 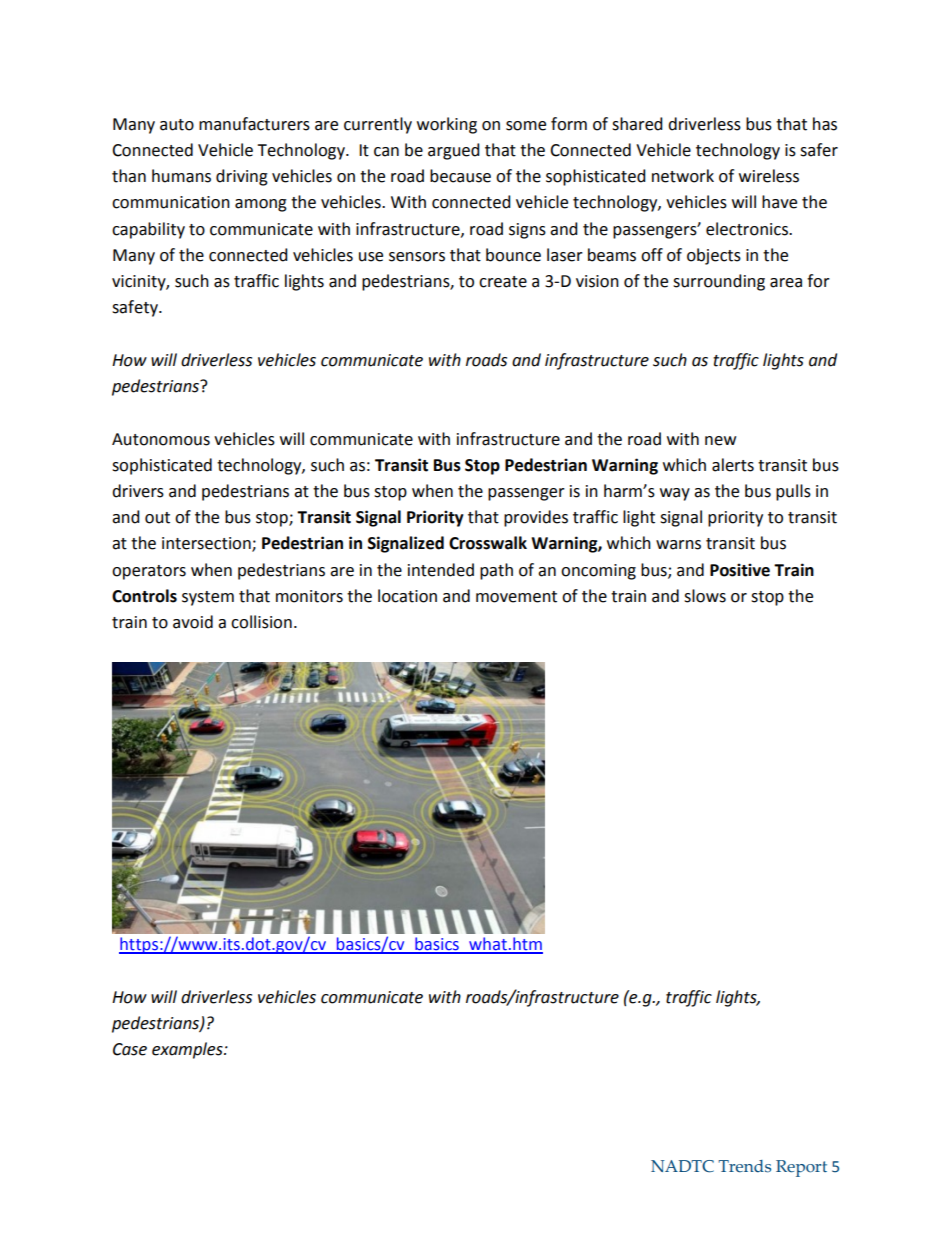 What do you see at coordinates (181, 176) in the screenshot?
I see `humans` at bounding box center [181, 176].
